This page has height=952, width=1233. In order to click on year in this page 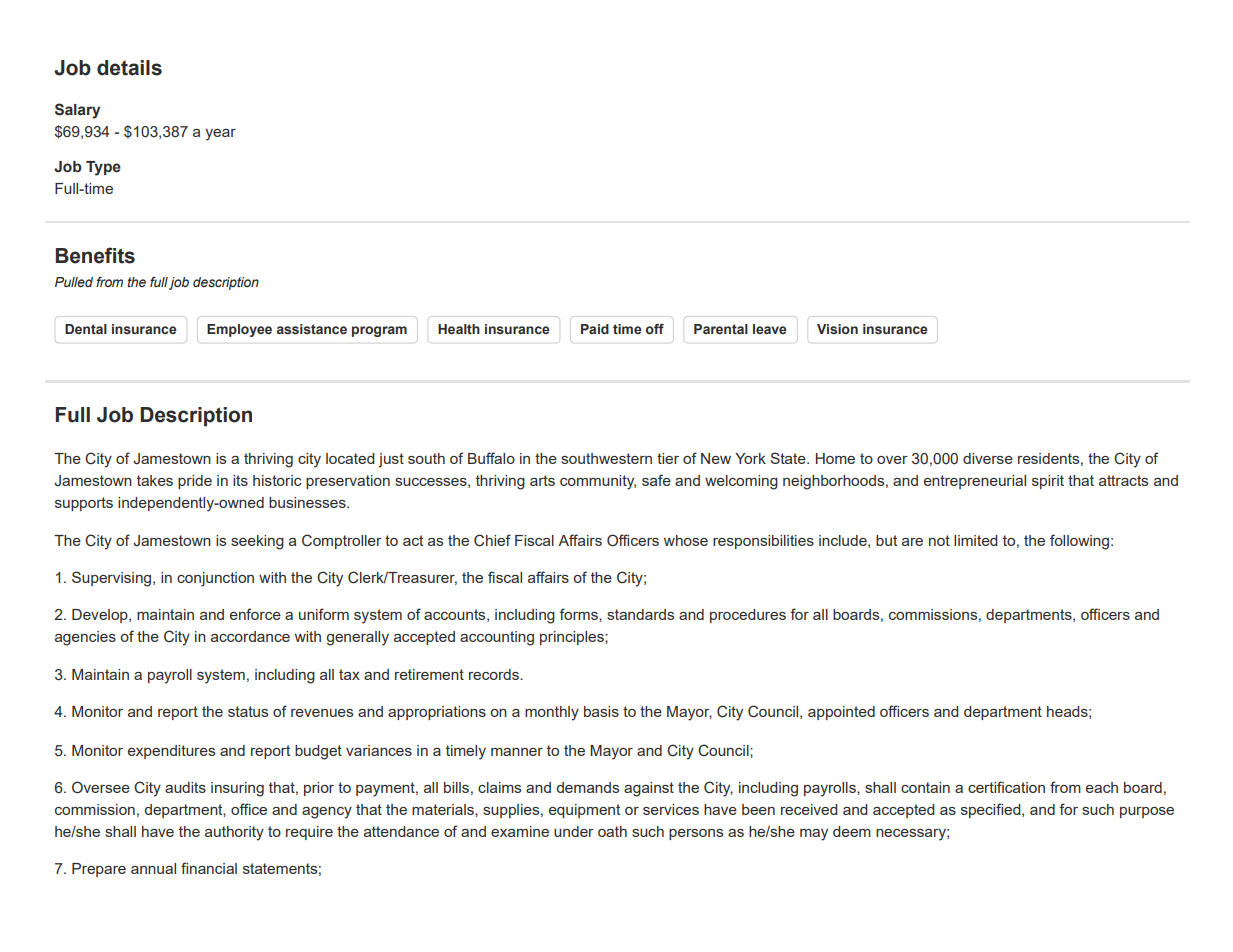, I will do `click(220, 135)`.
